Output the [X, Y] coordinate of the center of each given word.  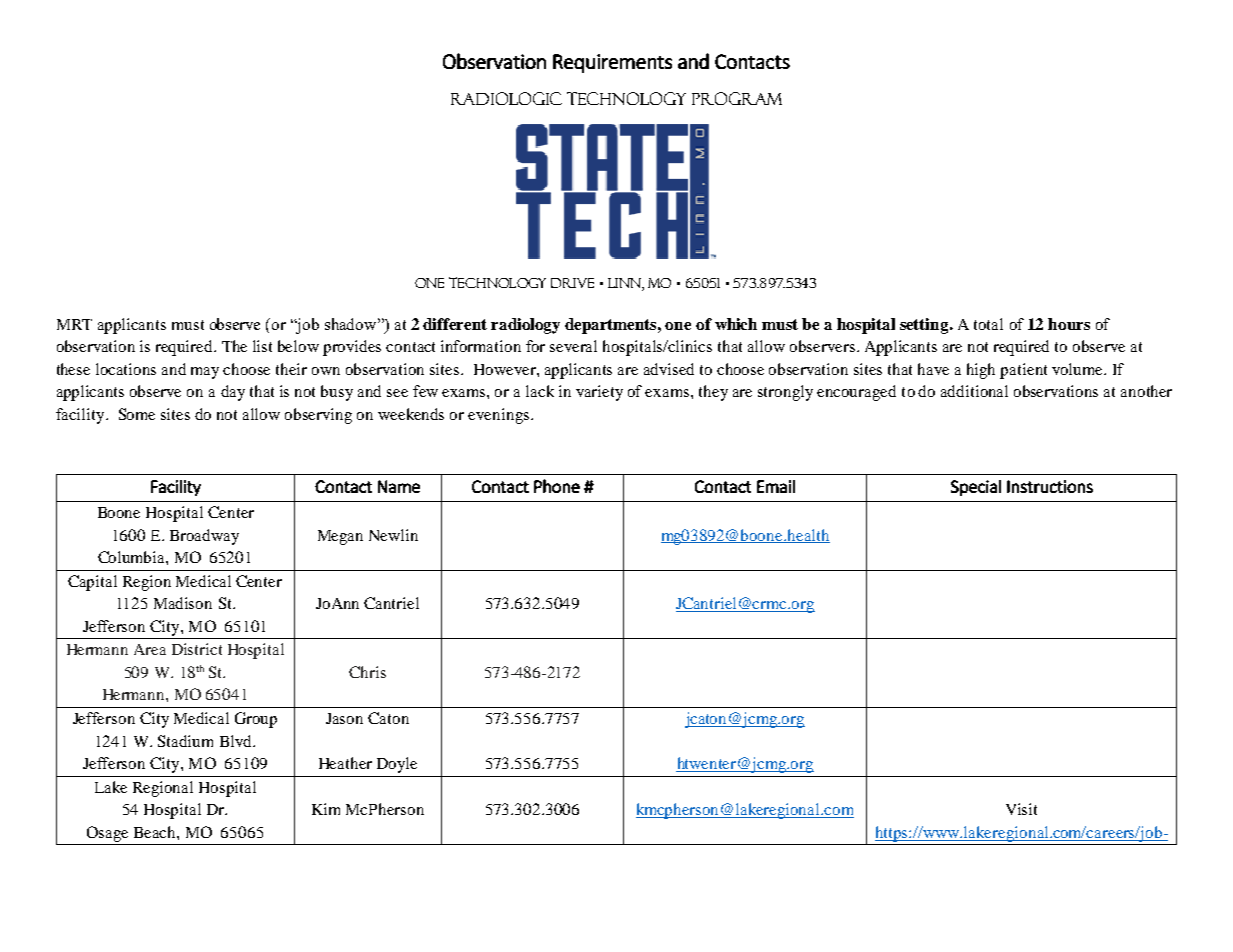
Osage [107, 834]
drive [572, 283]
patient [1023, 371]
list [262, 346]
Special [976, 488]
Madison [183, 603]
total [988, 324]
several [573, 346]
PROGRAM [737, 98]
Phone [557, 486]
